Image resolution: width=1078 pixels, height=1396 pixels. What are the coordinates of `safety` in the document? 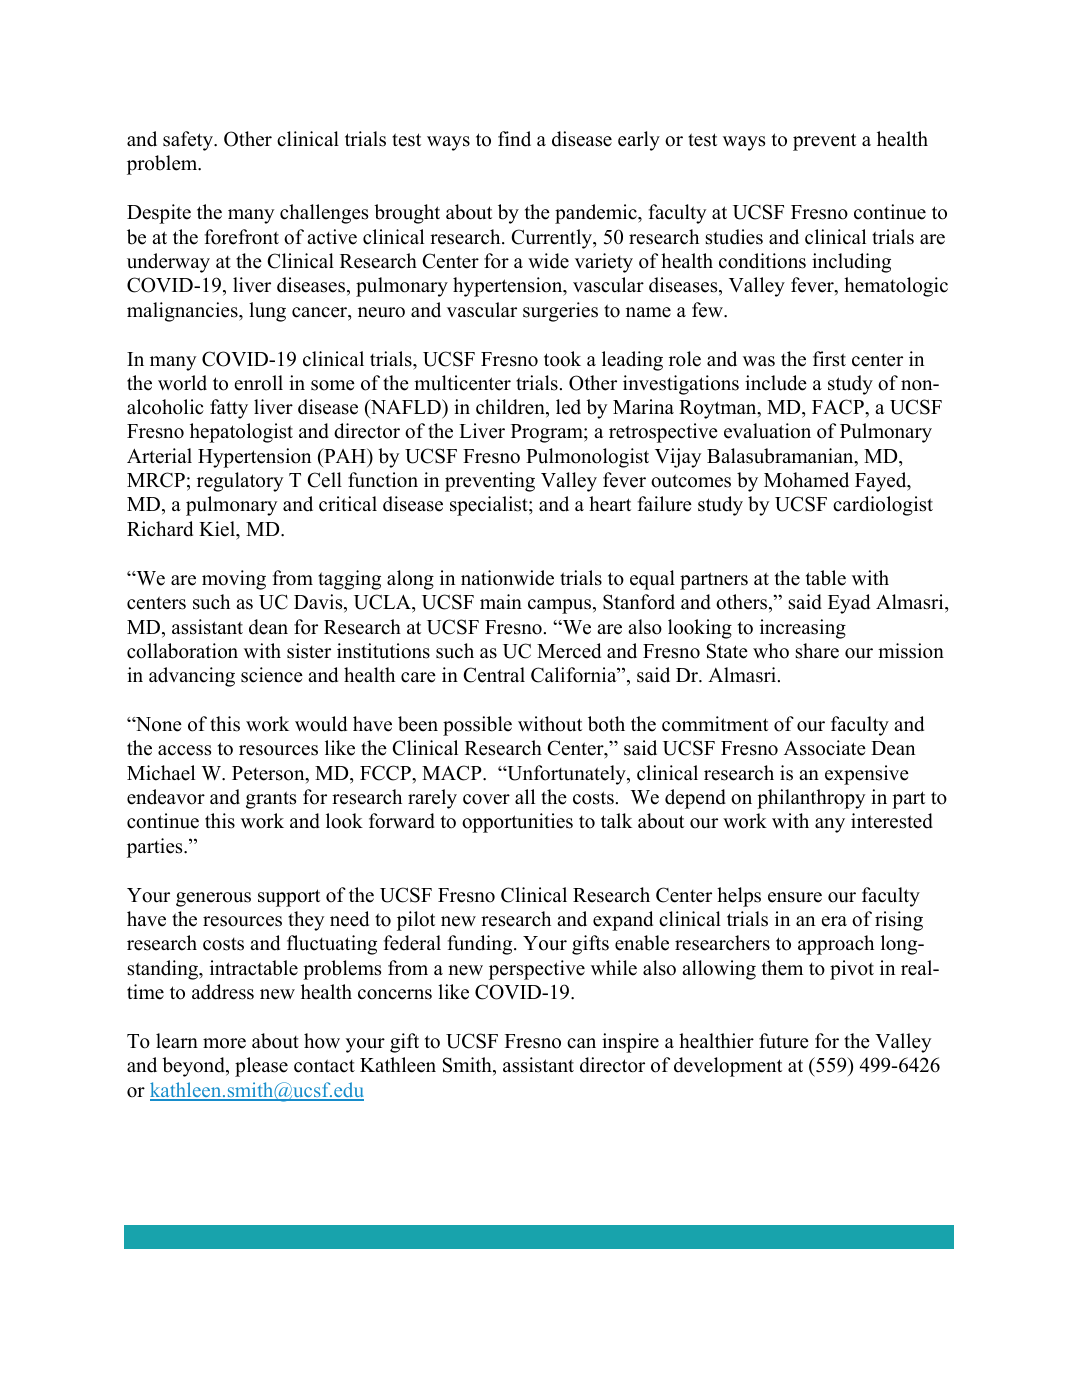 It's located at (189, 141).
